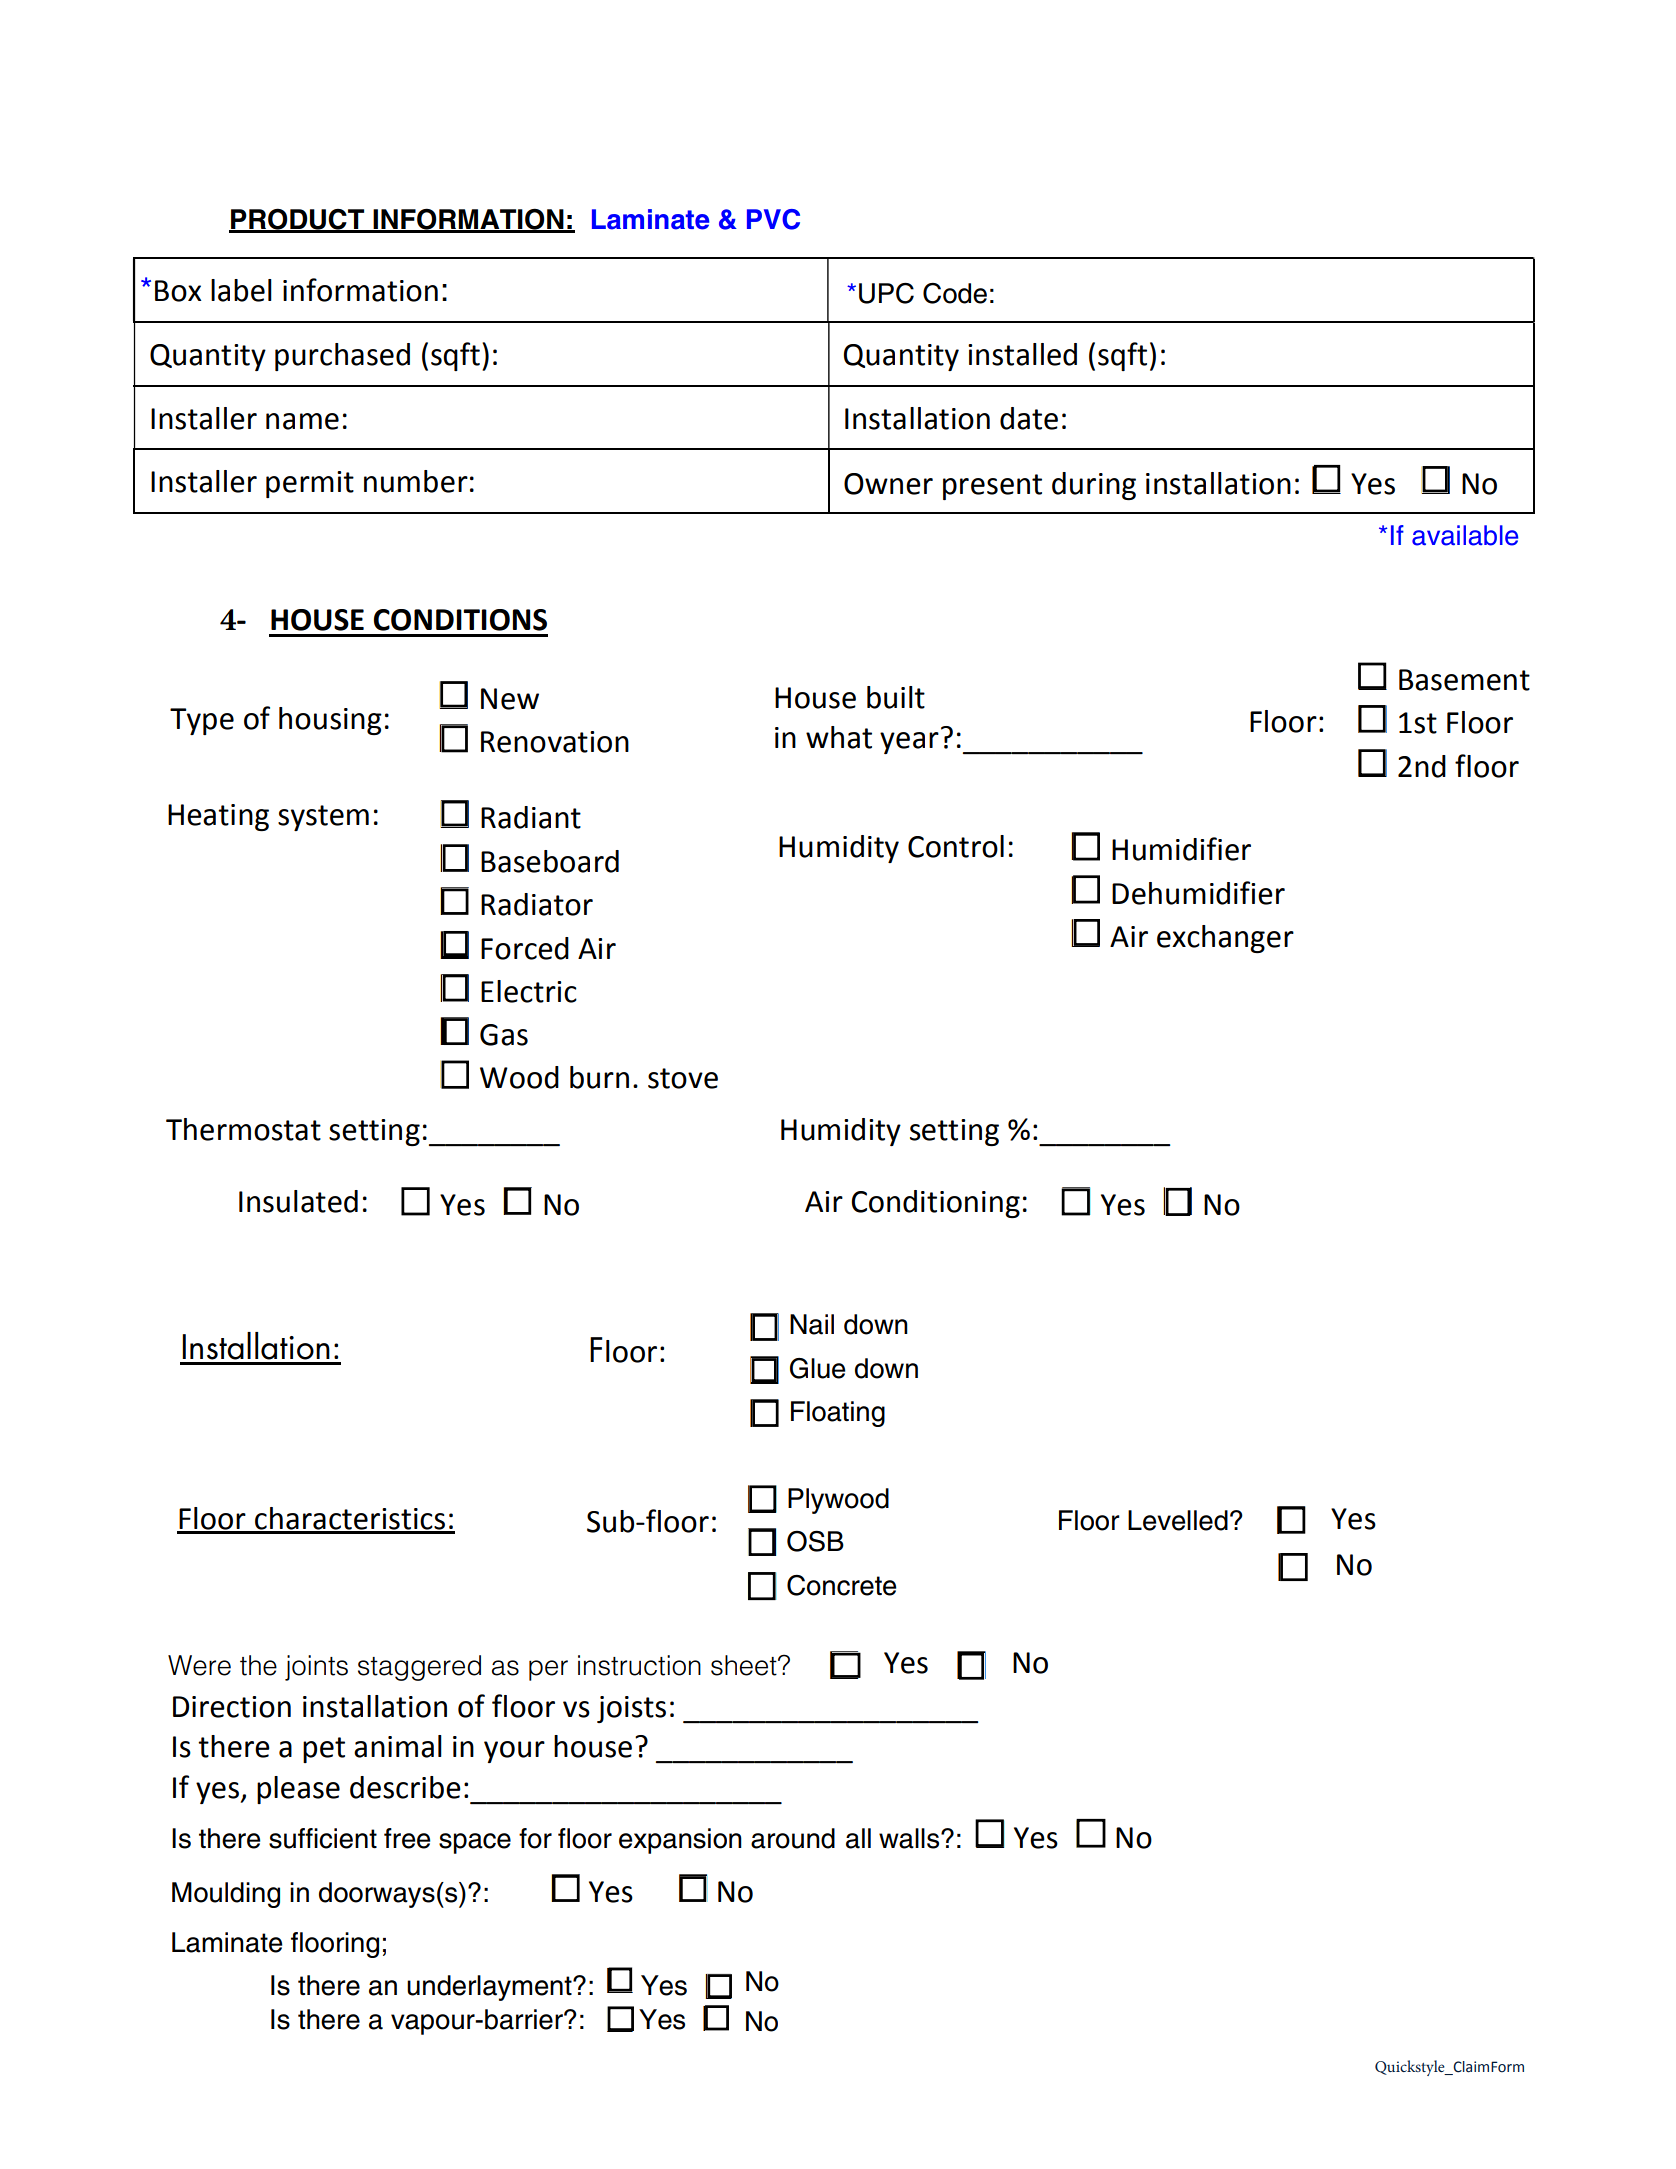 The height and width of the page is (2169, 1676). I want to click on housing, so click(330, 721).
